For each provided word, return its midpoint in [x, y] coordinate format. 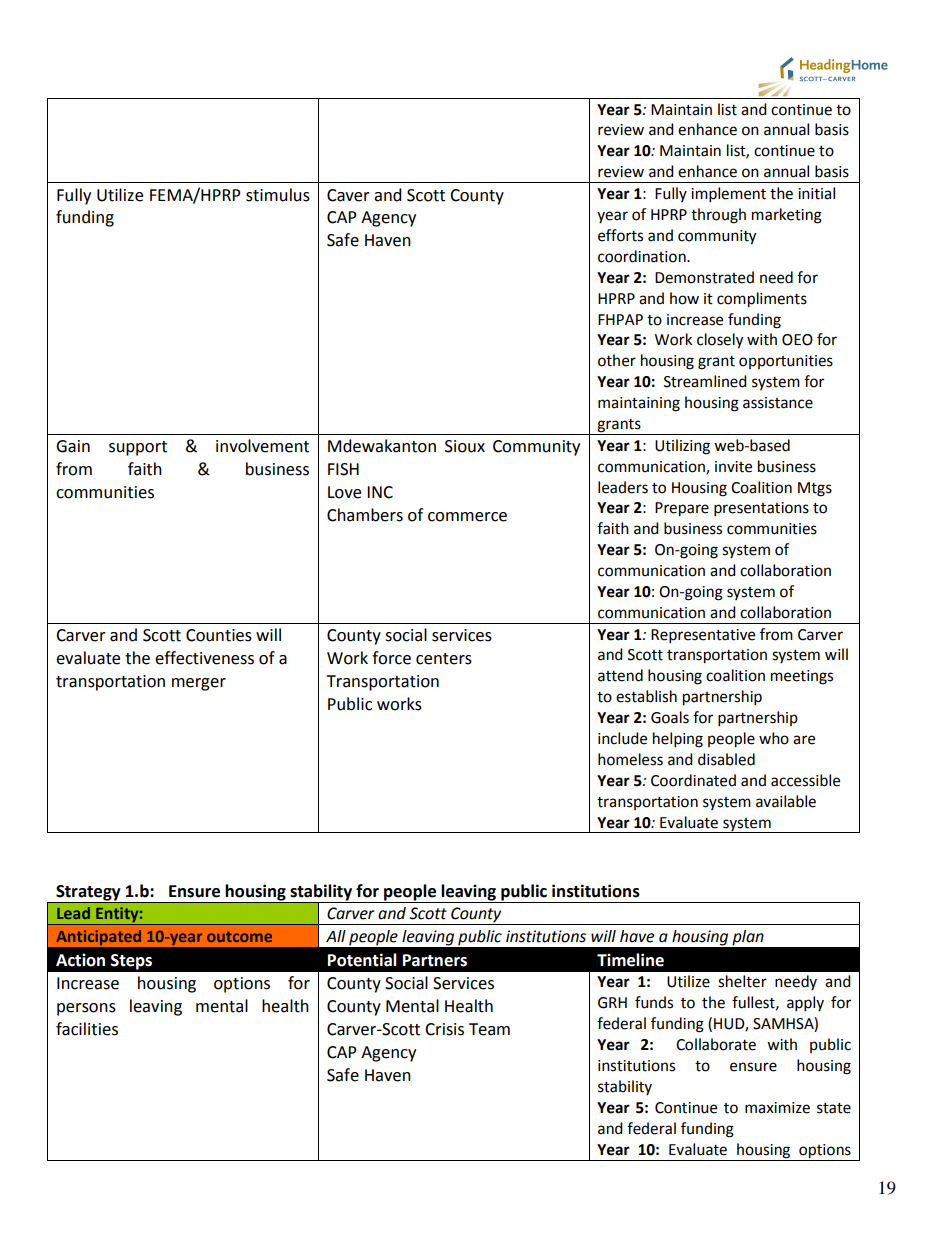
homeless [630, 759]
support [138, 448]
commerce [467, 517]
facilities [87, 1029]
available [786, 801]
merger [199, 684]
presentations [761, 509]
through [718, 216]
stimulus [278, 195]
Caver [348, 195]
